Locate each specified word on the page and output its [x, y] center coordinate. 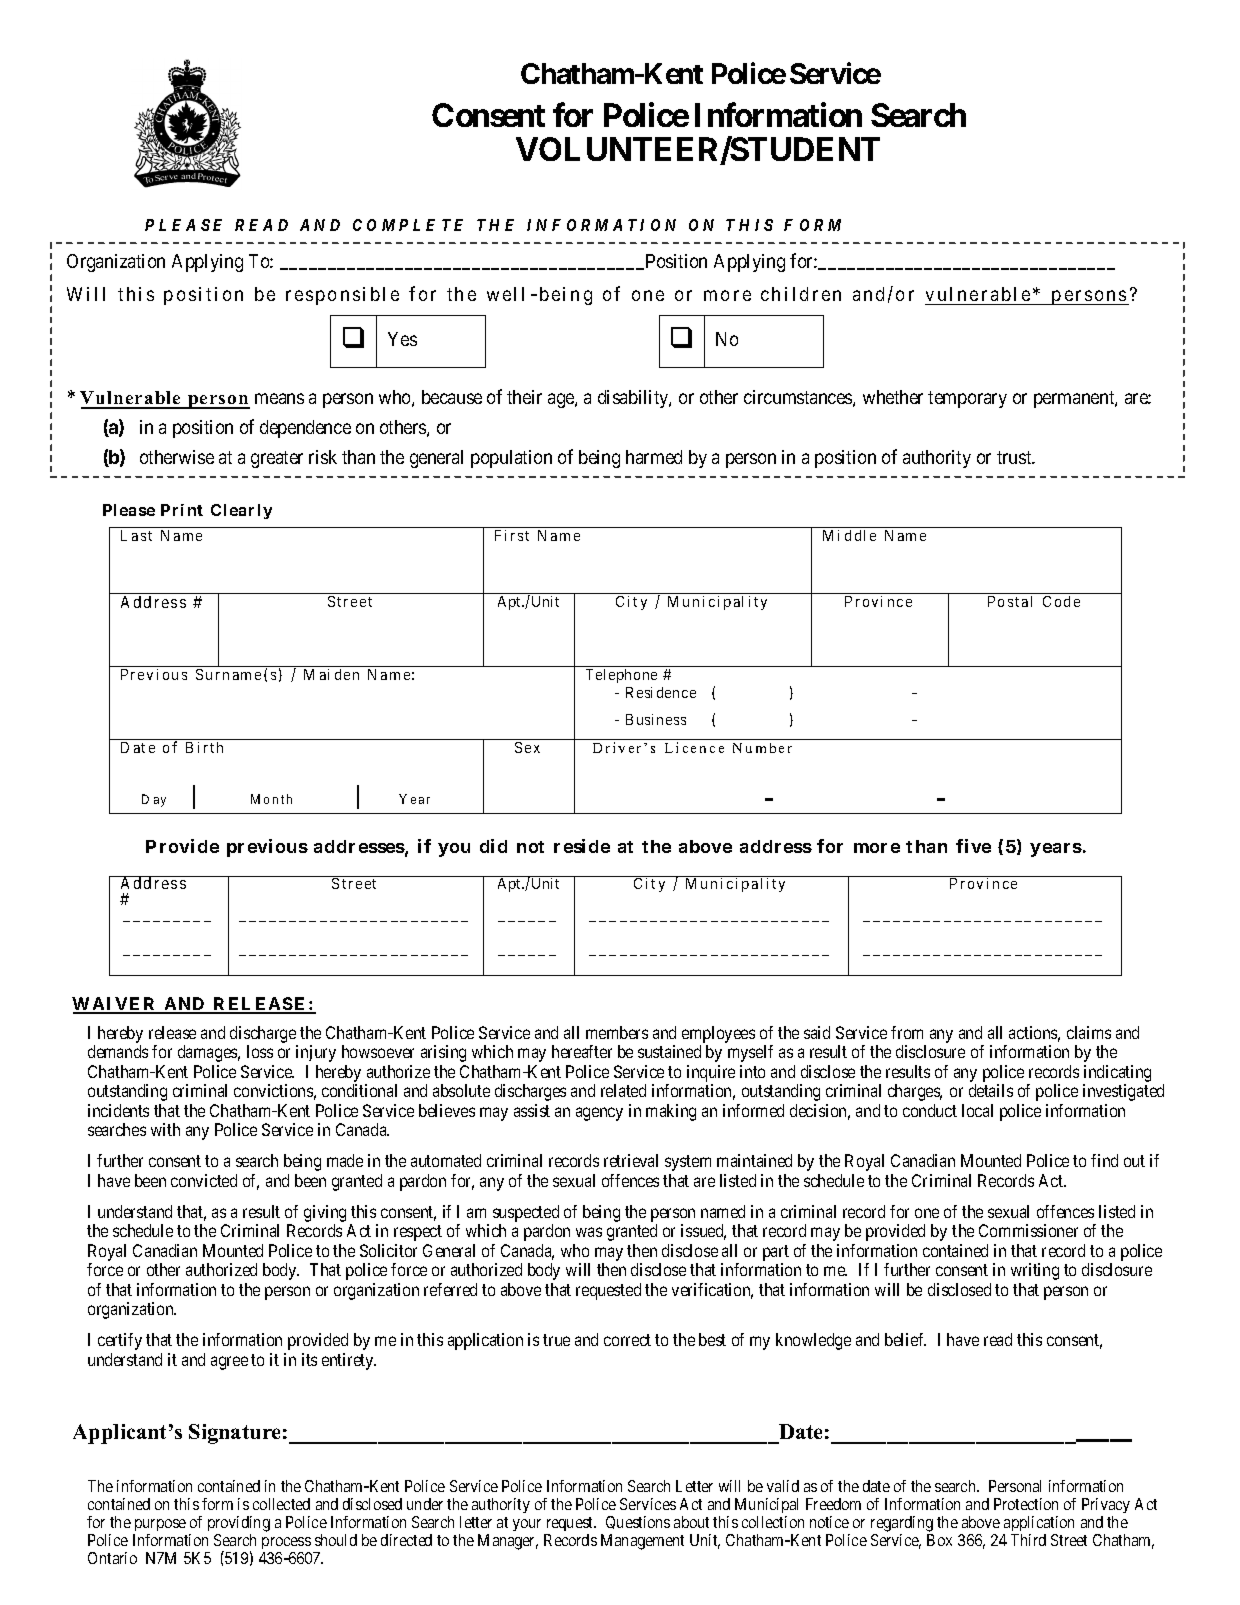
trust [1015, 457]
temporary [967, 399]
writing [1035, 1271]
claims [1089, 1032]
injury [316, 1053]
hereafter [582, 1051]
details [991, 1090]
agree [229, 1363]
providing [239, 1524]
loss [260, 1051]
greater [277, 459]
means [279, 398]
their [524, 397]
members [617, 1032]
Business [656, 719]
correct [627, 1340]
